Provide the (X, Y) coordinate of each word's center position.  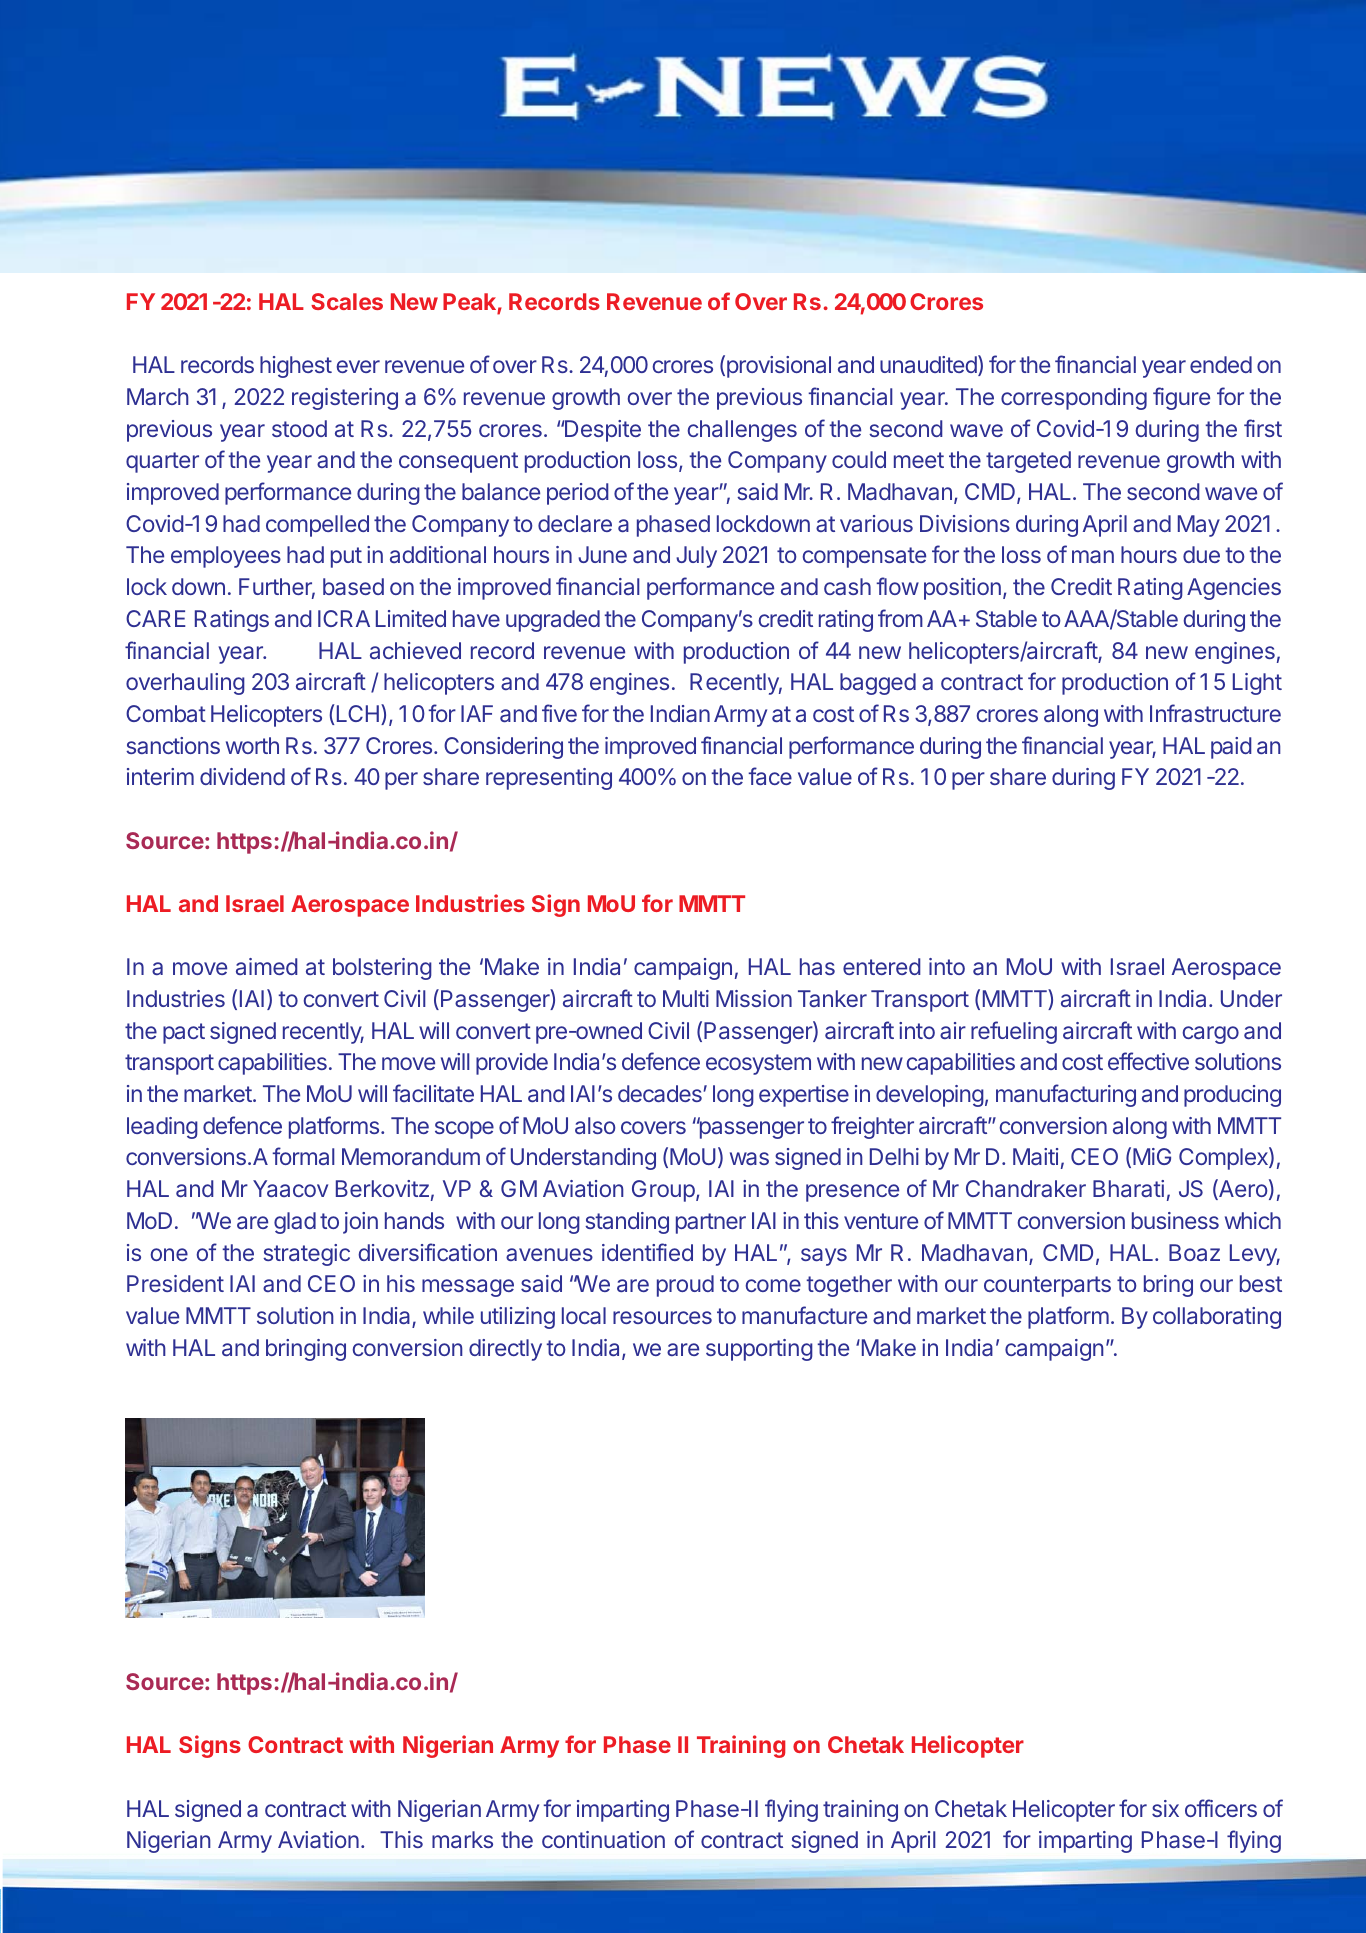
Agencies (1234, 589)
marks (462, 1839)
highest (296, 367)
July (696, 557)
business (1175, 1220)
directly (505, 1350)
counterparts (1047, 1286)
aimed (267, 966)
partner (711, 1223)
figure (1181, 398)
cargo (1211, 1035)
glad (295, 1223)
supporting (759, 1350)
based (353, 586)
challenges (742, 431)
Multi (686, 998)
